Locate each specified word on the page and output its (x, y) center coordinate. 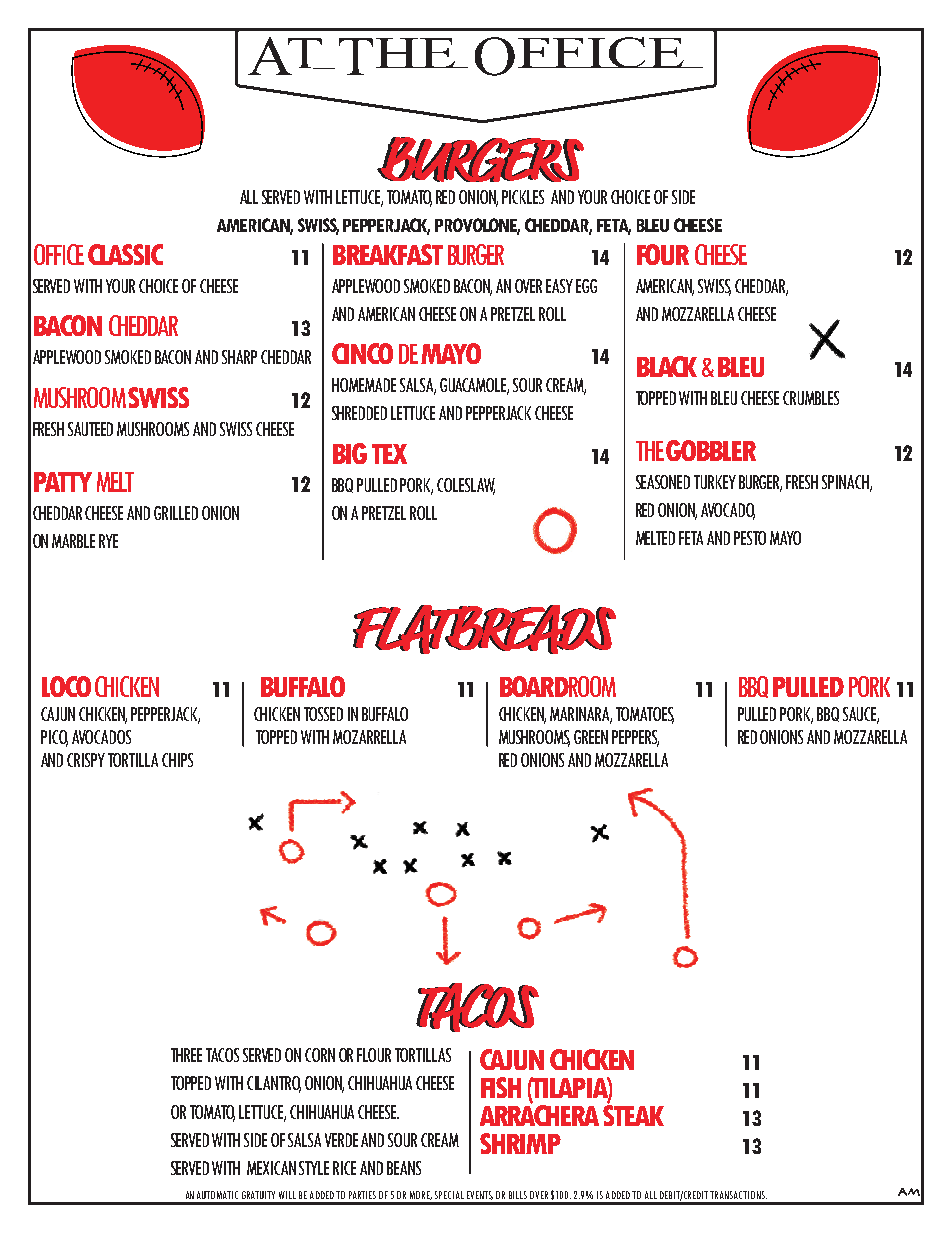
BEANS (404, 1168)
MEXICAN (271, 1168)
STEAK (633, 1114)
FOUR (663, 254)
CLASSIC (125, 254)
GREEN (591, 737)
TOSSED (323, 714)
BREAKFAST (388, 254)
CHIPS (177, 760)
